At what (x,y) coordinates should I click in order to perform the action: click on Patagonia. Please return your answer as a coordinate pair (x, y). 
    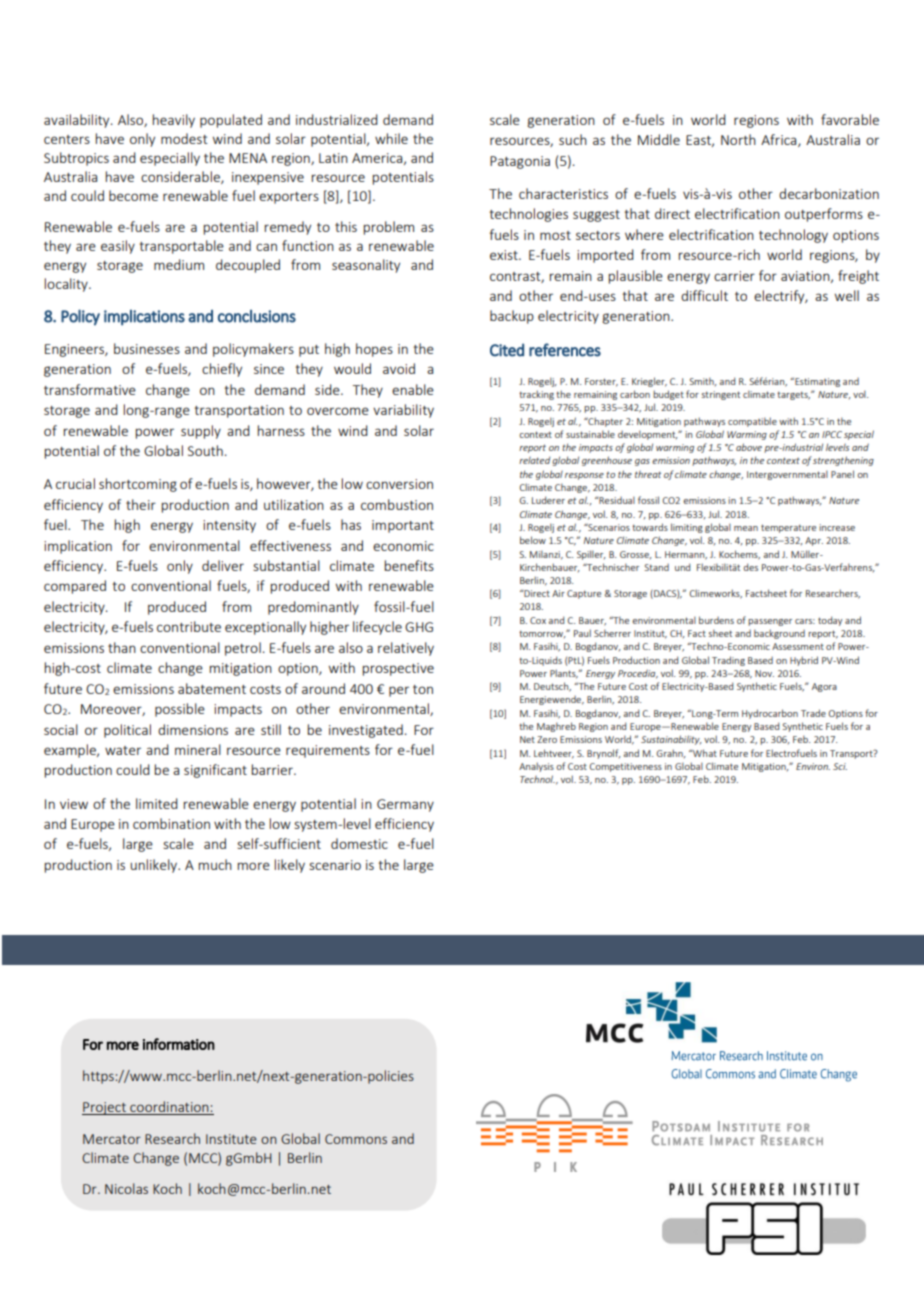
    Looking at the image, I should click on (520, 162).
